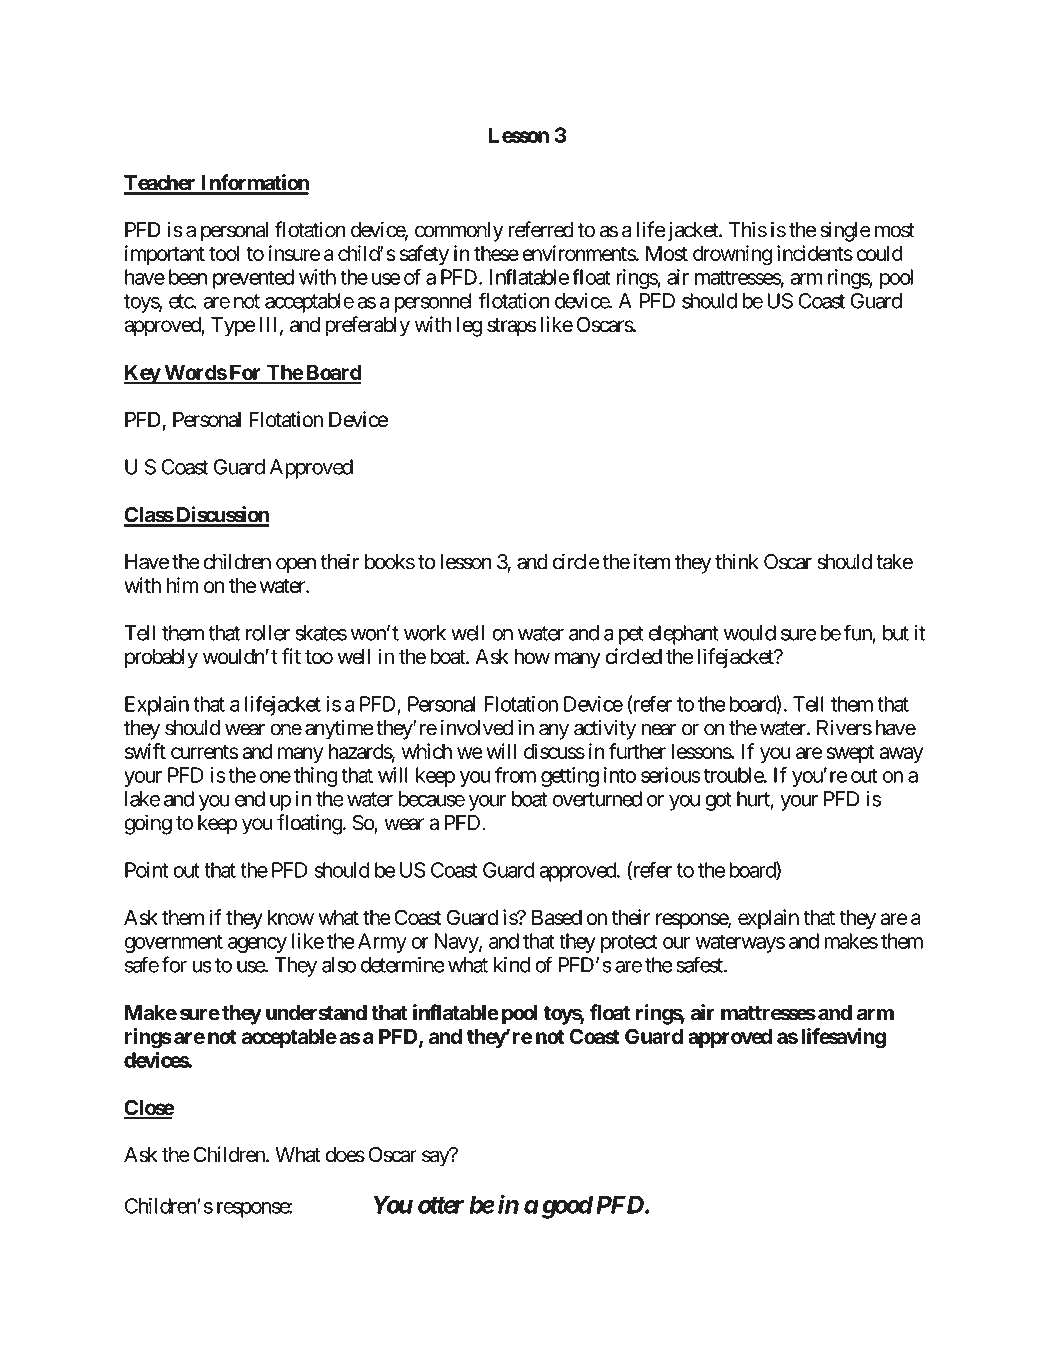  What do you see at coordinates (718, 801) in the screenshot?
I see `got` at bounding box center [718, 801].
